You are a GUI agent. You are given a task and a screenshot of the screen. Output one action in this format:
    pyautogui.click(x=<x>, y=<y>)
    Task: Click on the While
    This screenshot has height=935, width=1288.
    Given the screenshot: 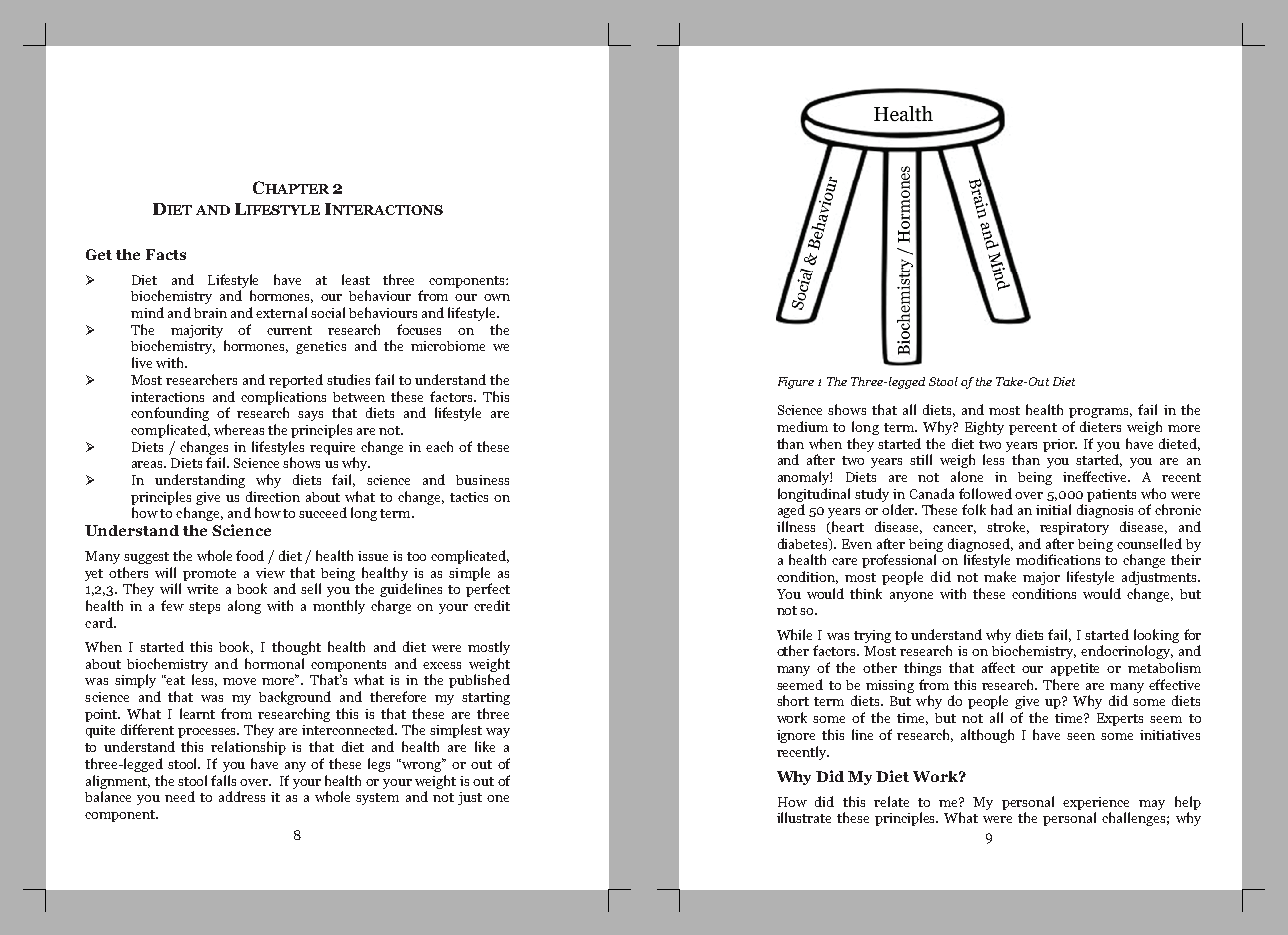 What is the action you would take?
    pyautogui.click(x=794, y=634)
